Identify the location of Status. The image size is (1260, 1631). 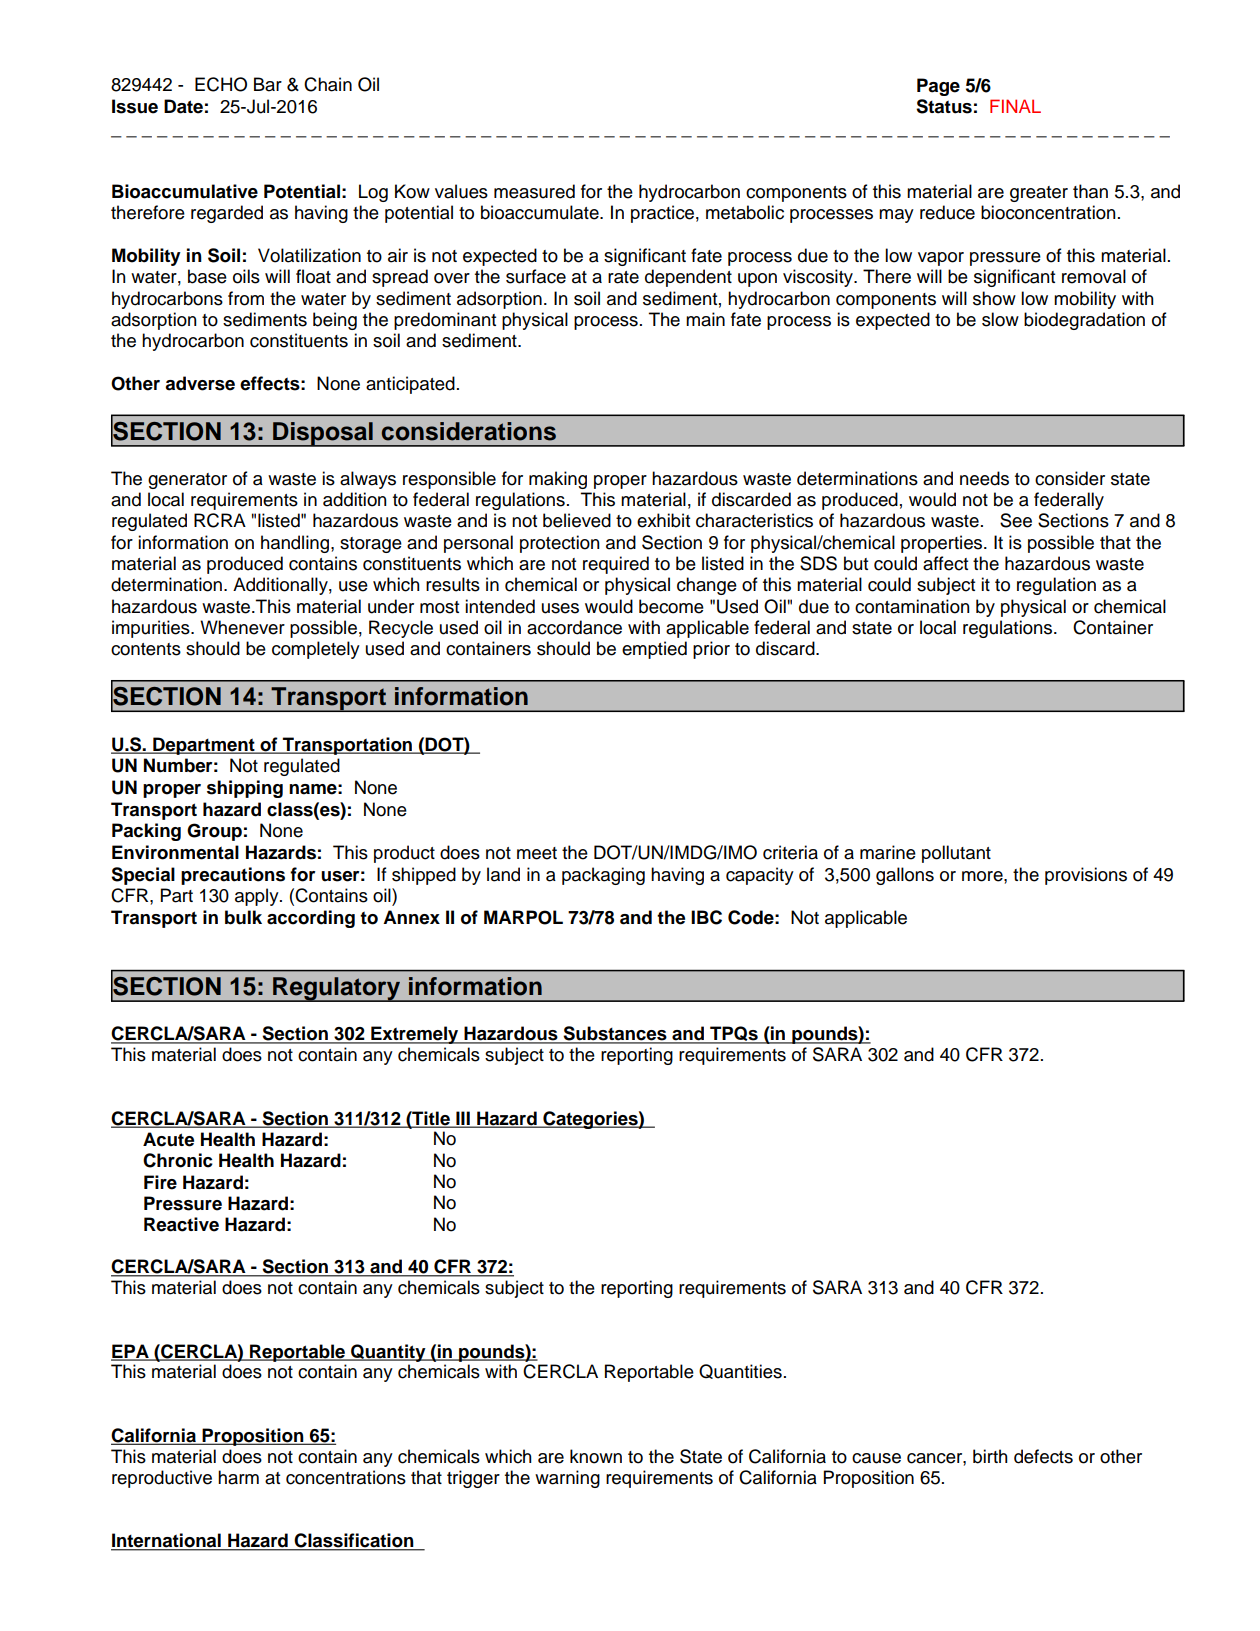
(944, 106).
